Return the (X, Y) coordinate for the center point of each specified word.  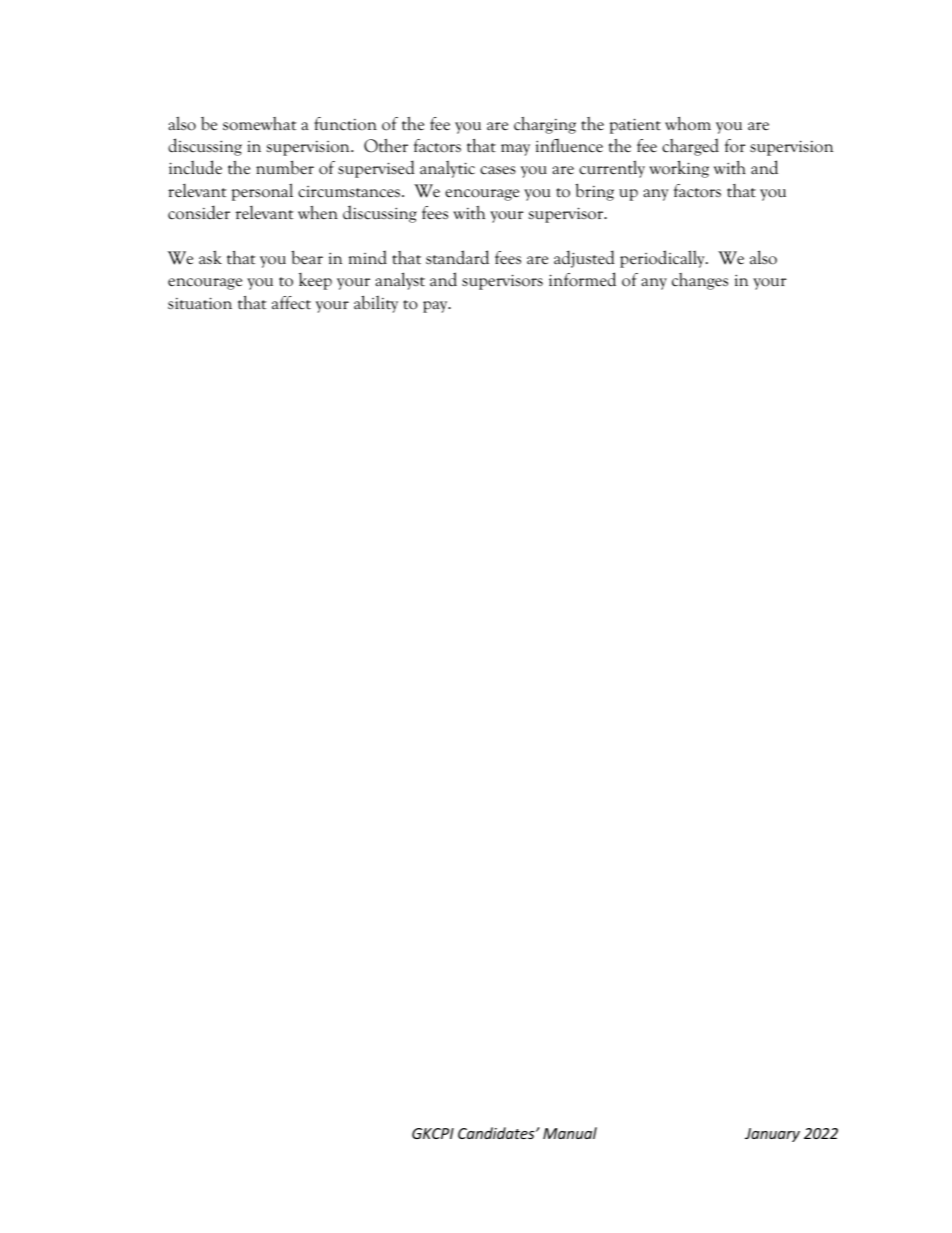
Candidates (497, 1133)
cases (498, 170)
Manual (570, 1133)
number (285, 167)
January (772, 1135)
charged (690, 147)
